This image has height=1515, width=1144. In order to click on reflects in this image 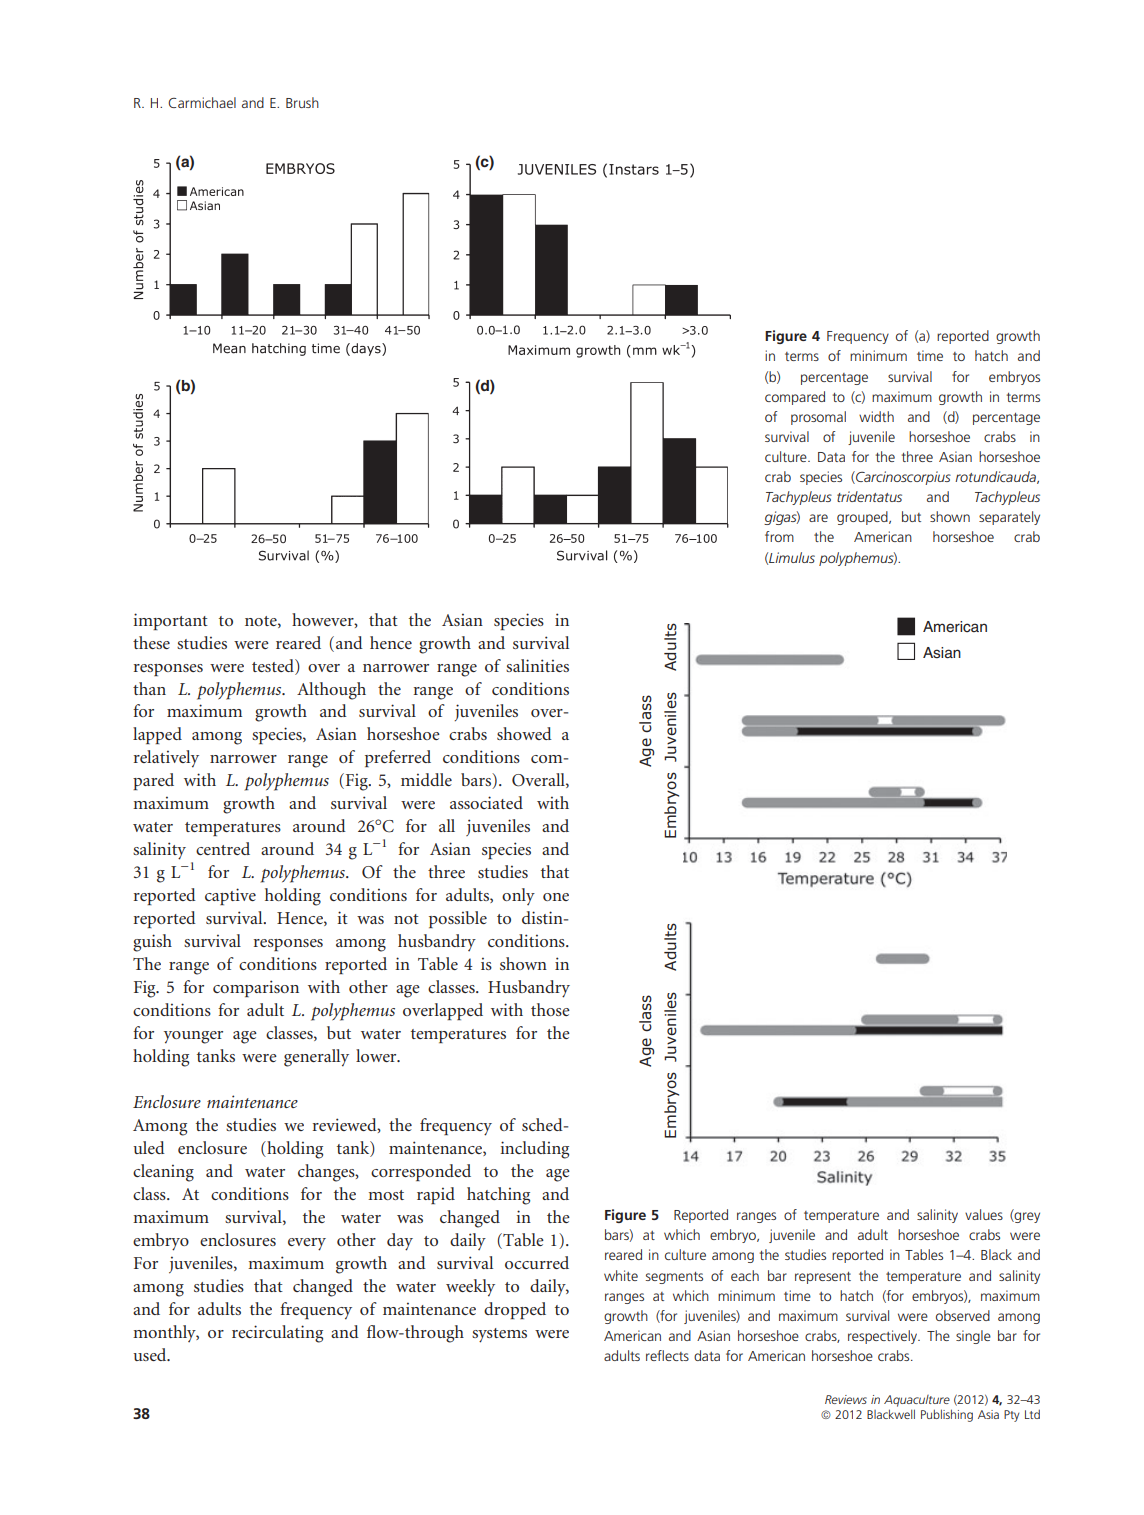, I will do `click(667, 1355)`.
